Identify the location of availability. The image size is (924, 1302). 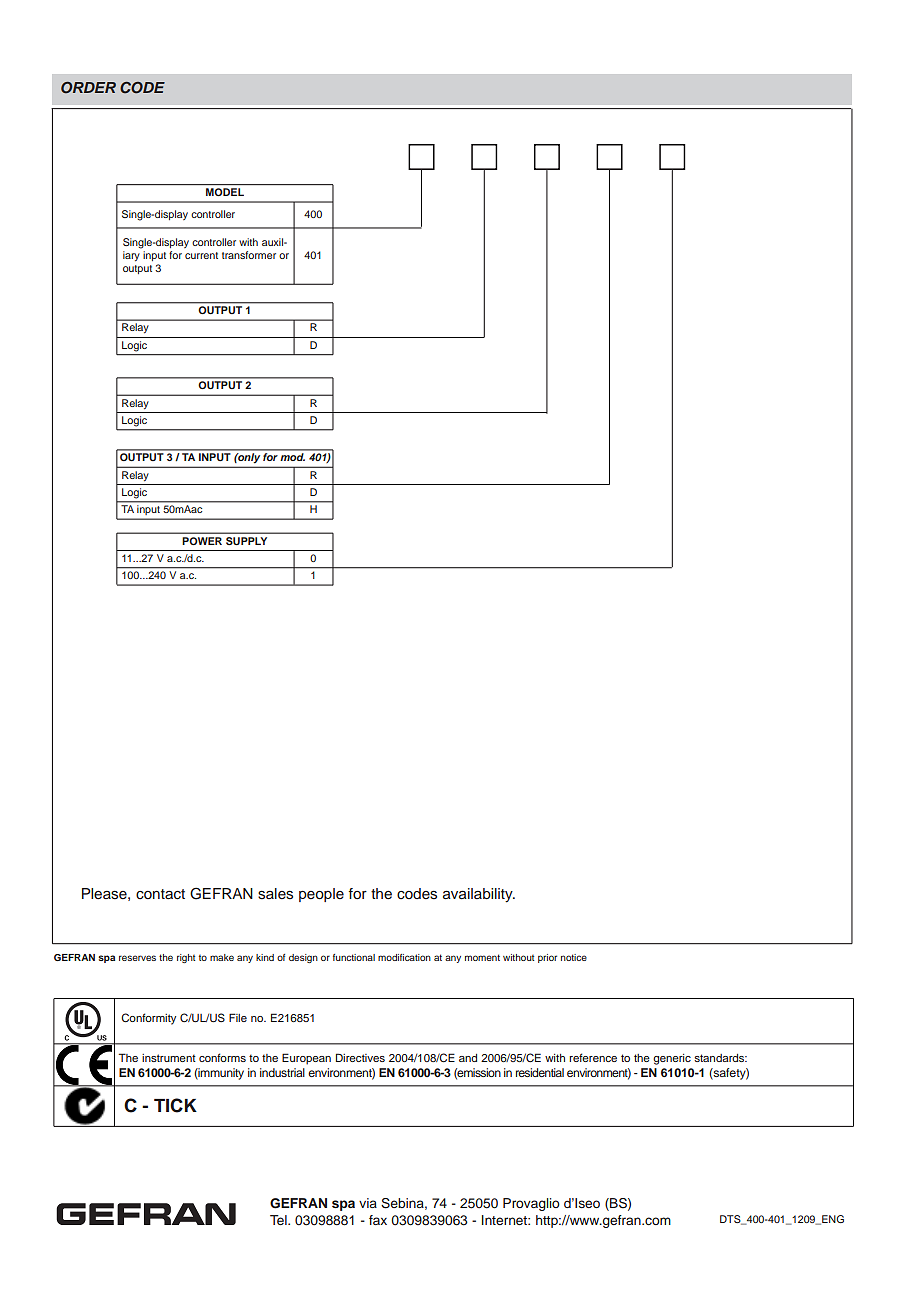
(479, 895).
